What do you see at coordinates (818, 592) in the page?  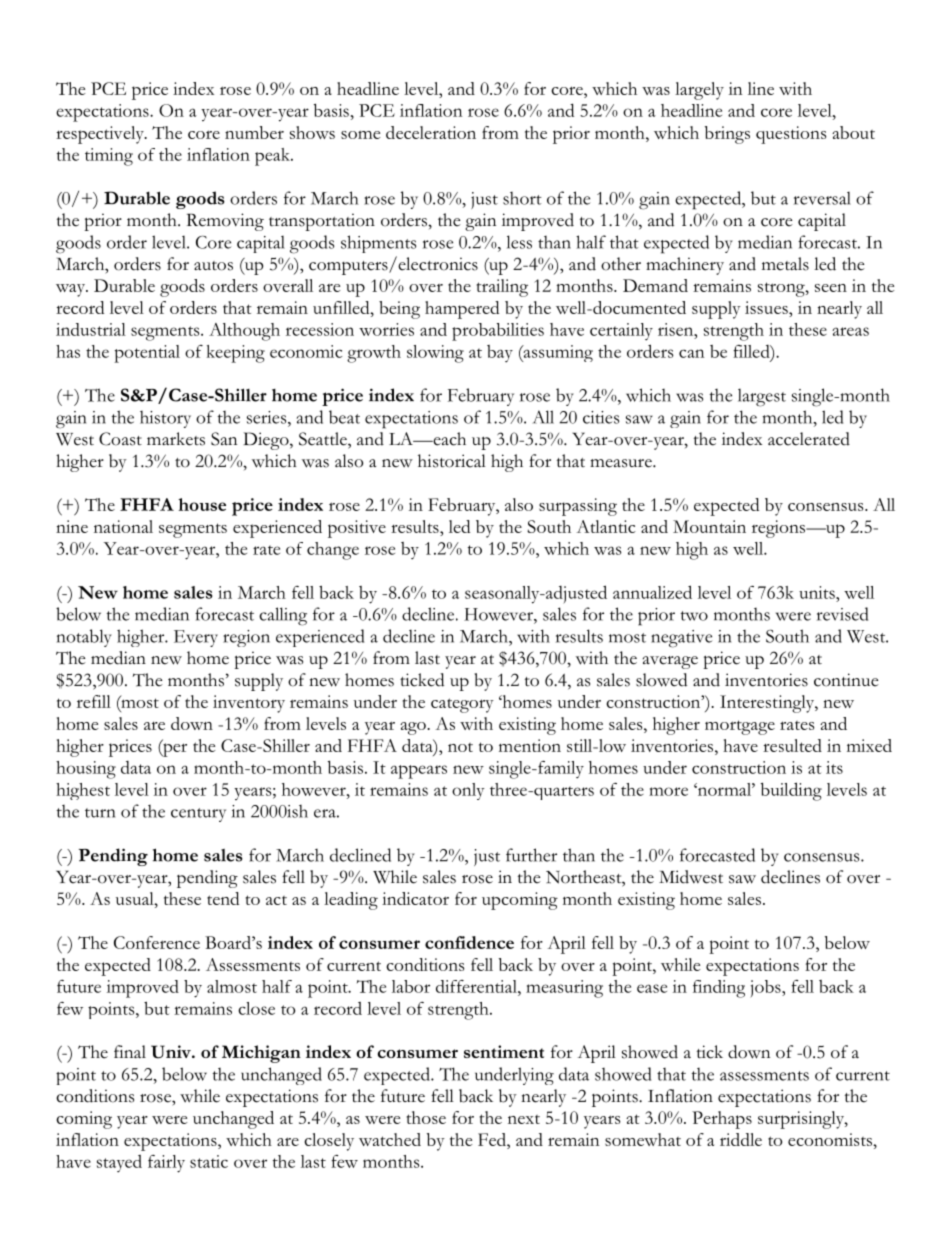 I see `units` at bounding box center [818, 592].
